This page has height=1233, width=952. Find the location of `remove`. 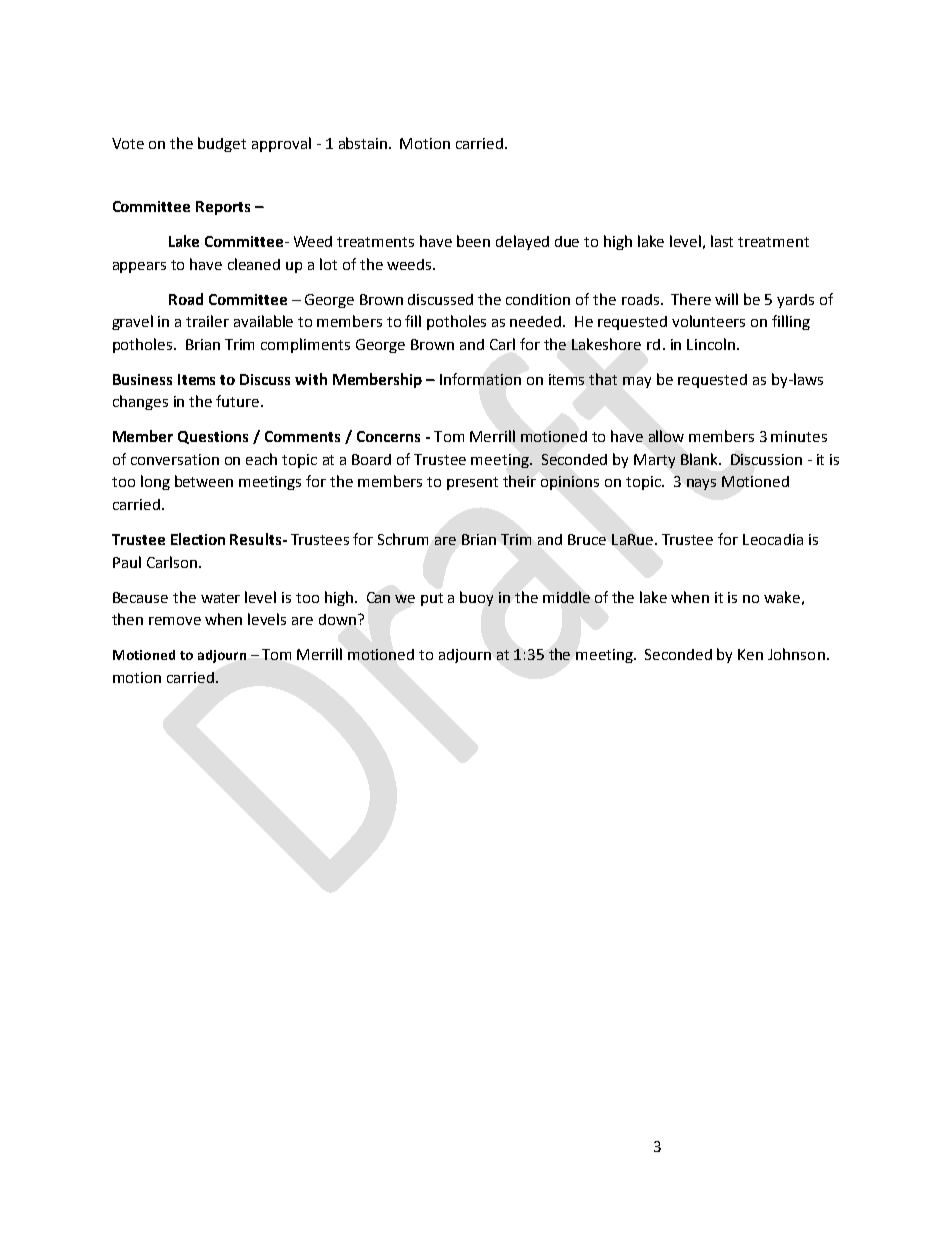

remove is located at coordinates (175, 621).
